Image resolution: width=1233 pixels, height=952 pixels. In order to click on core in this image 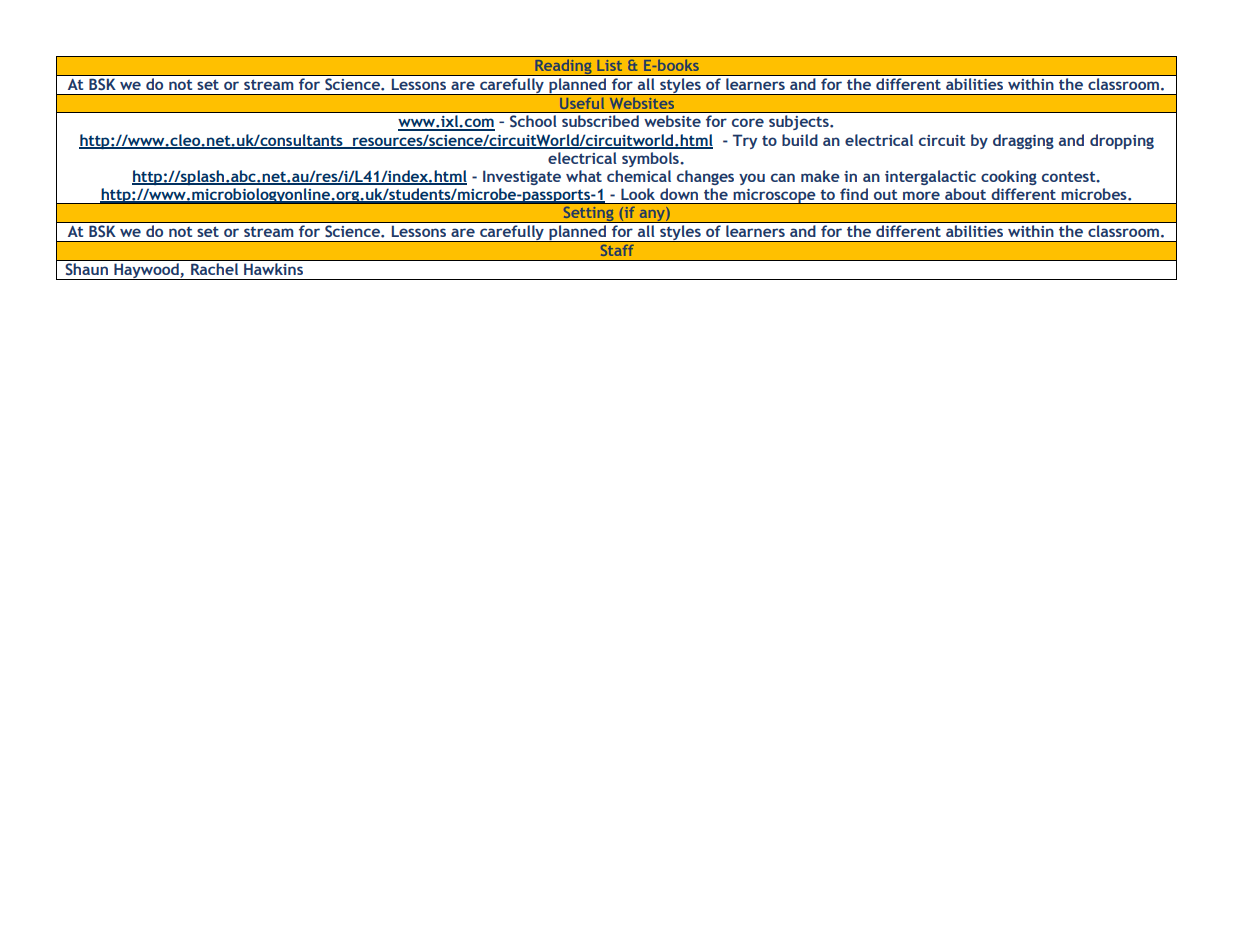, I will do `click(748, 122)`.
